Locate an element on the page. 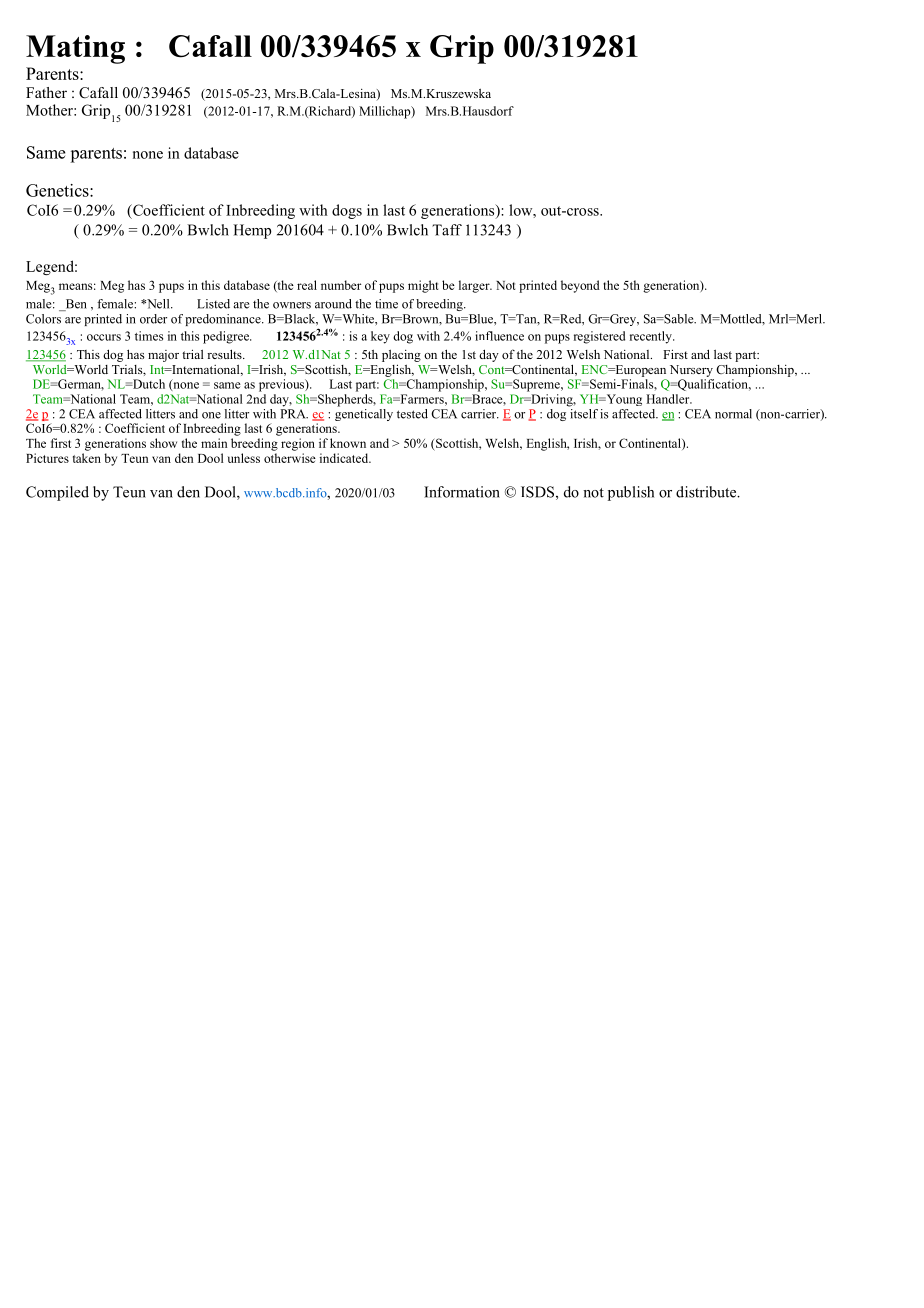 This document has height=1308, width=924. taken is located at coordinates (87, 458).
